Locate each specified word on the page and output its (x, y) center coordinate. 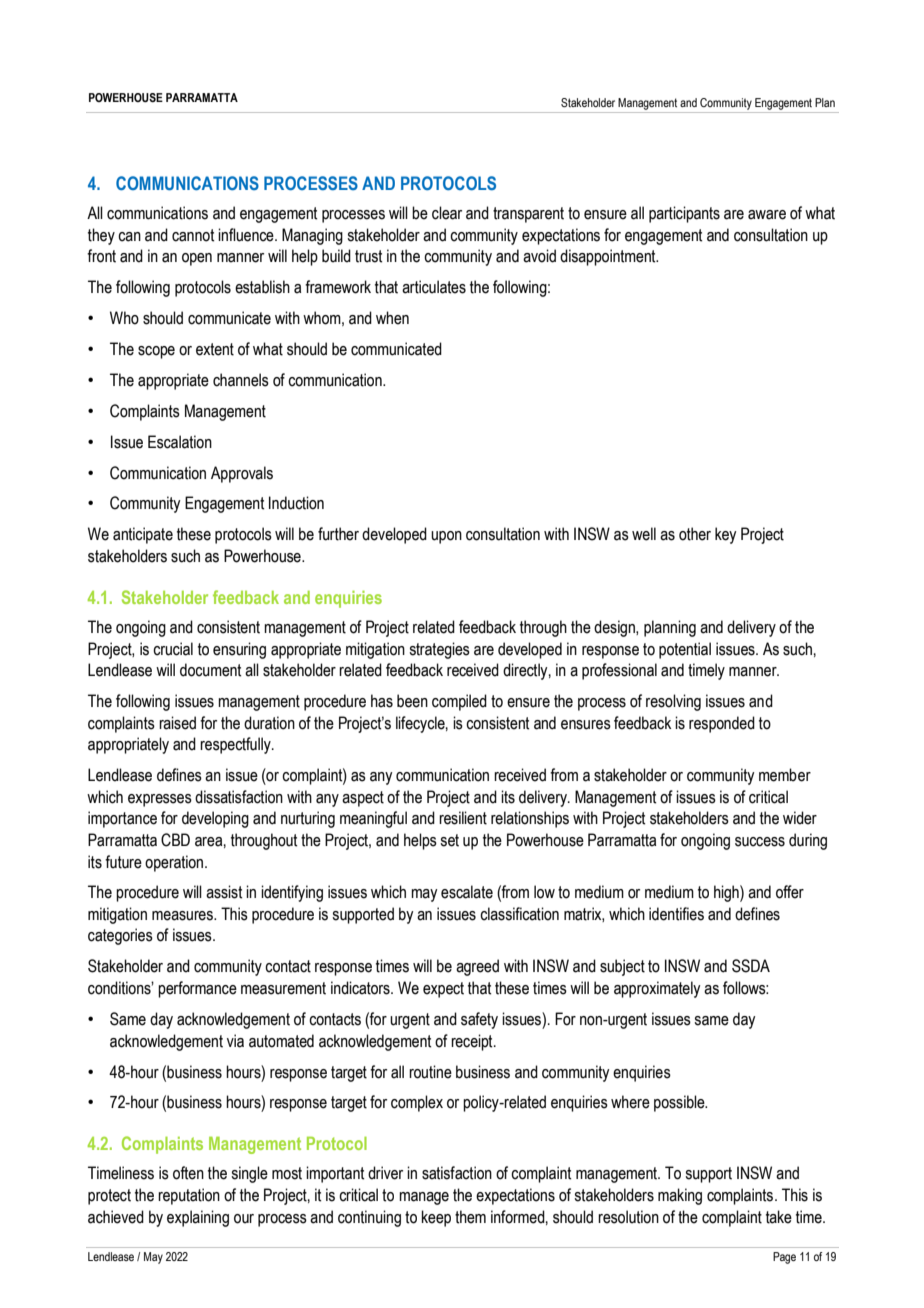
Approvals (242, 474)
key (725, 535)
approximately (657, 989)
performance (197, 989)
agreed (477, 967)
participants (684, 214)
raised (177, 723)
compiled (459, 702)
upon (446, 537)
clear (447, 213)
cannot (193, 235)
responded (722, 724)
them (470, 1217)
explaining (198, 1218)
